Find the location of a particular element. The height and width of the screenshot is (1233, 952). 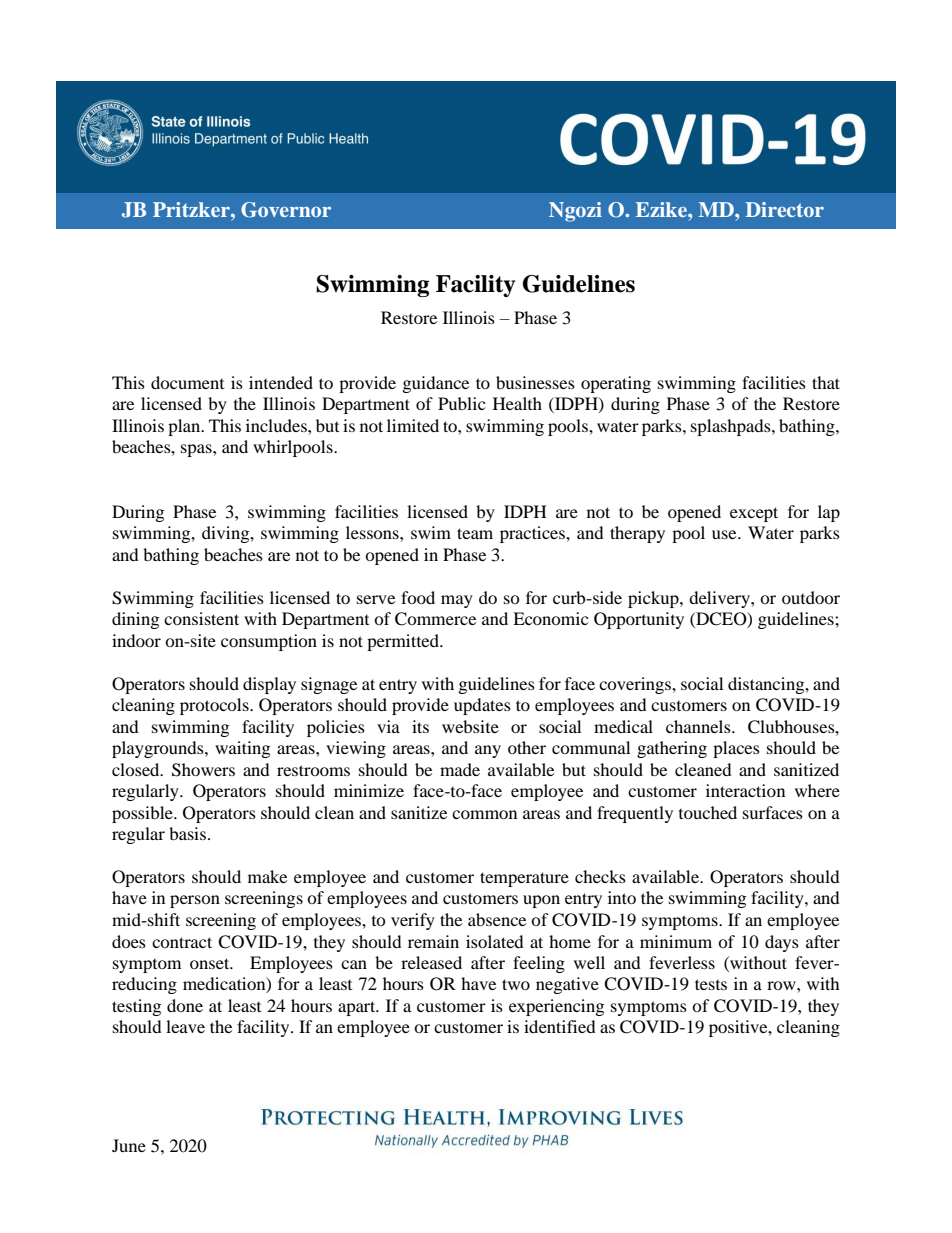

person is located at coordinates (195, 901).
